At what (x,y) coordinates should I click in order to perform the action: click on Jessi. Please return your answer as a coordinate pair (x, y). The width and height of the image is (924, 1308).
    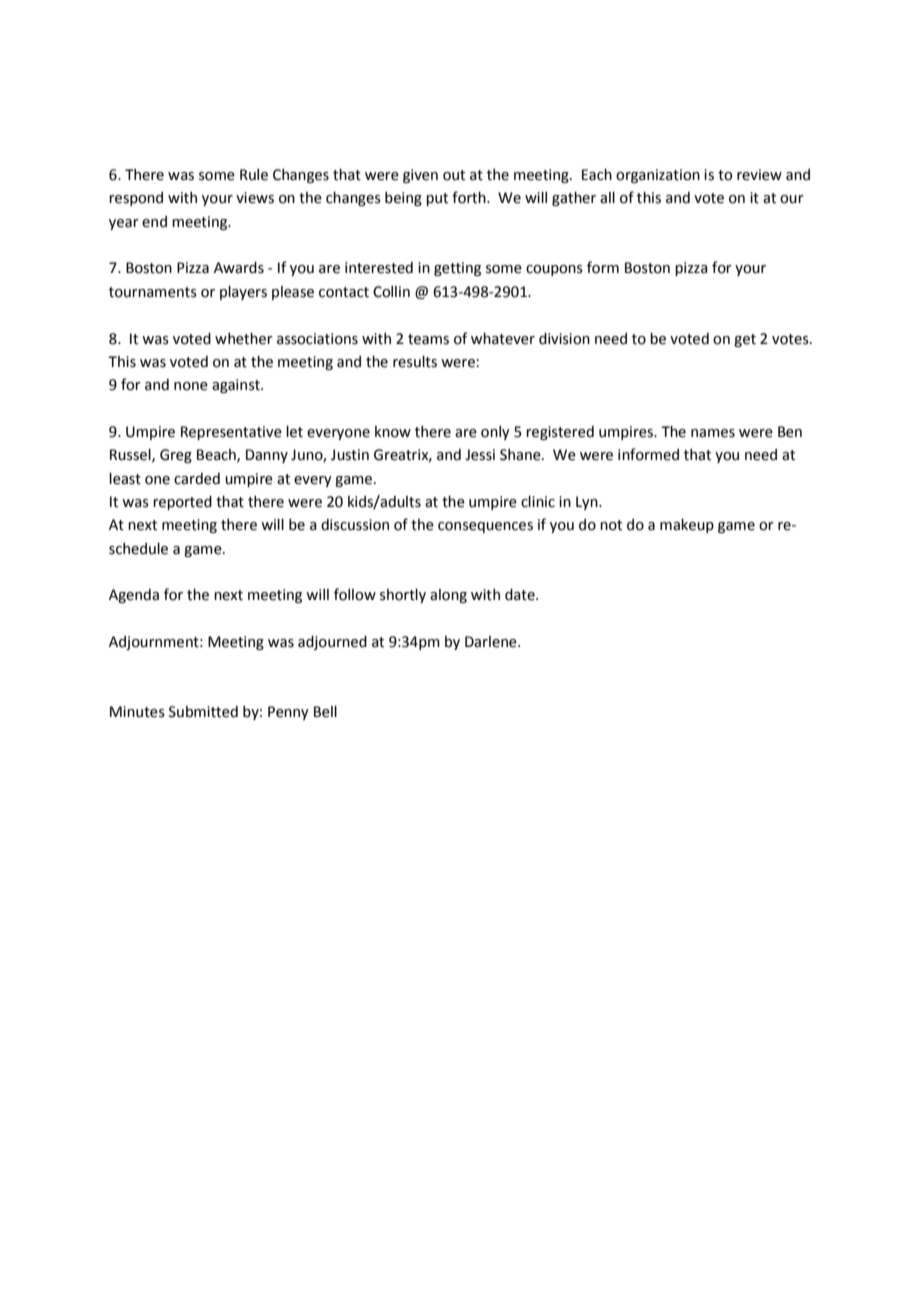
    Looking at the image, I should click on (480, 455).
